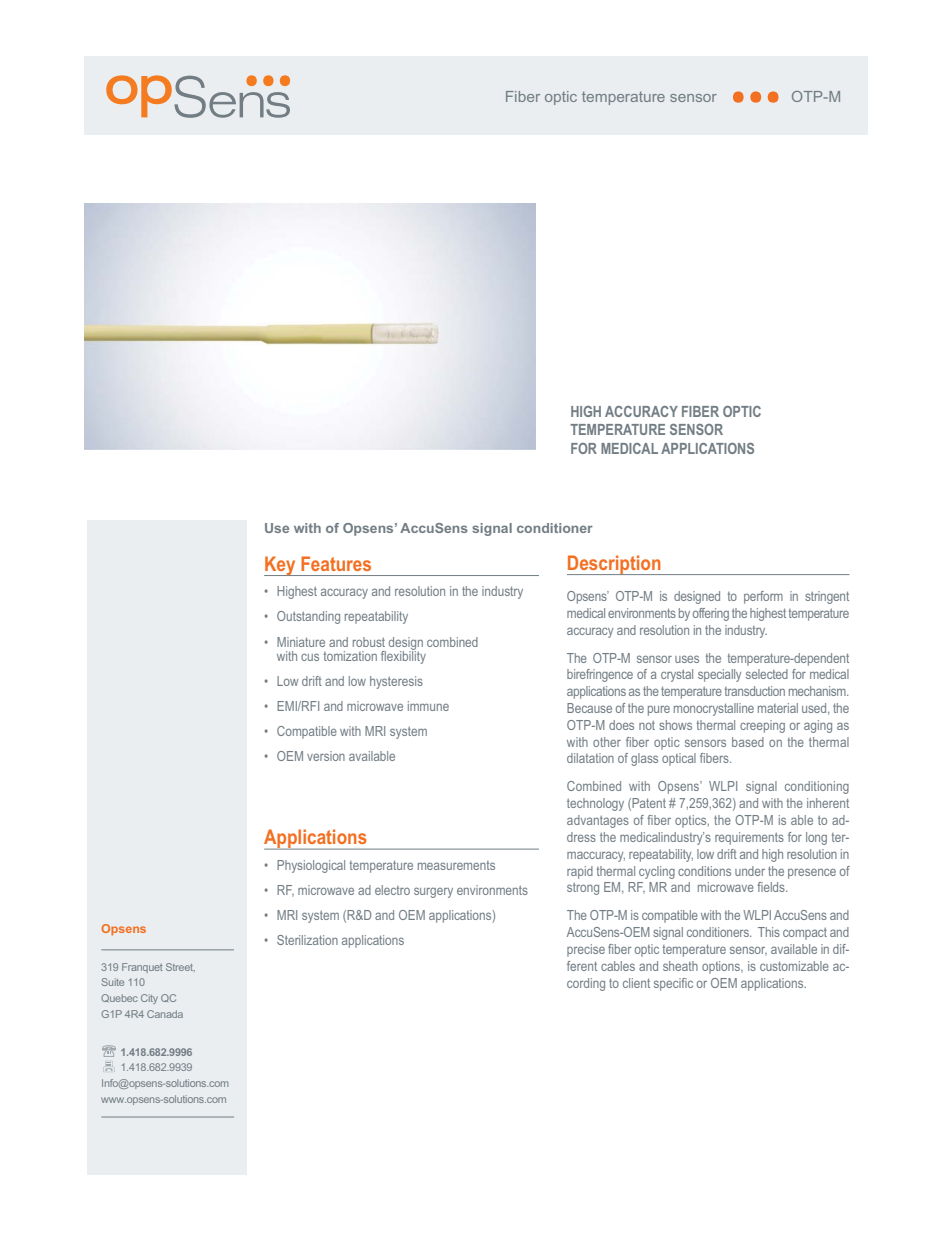 The image size is (952, 1233). Describe the element at coordinates (281, 566) in the screenshot. I see `Key` at that location.
